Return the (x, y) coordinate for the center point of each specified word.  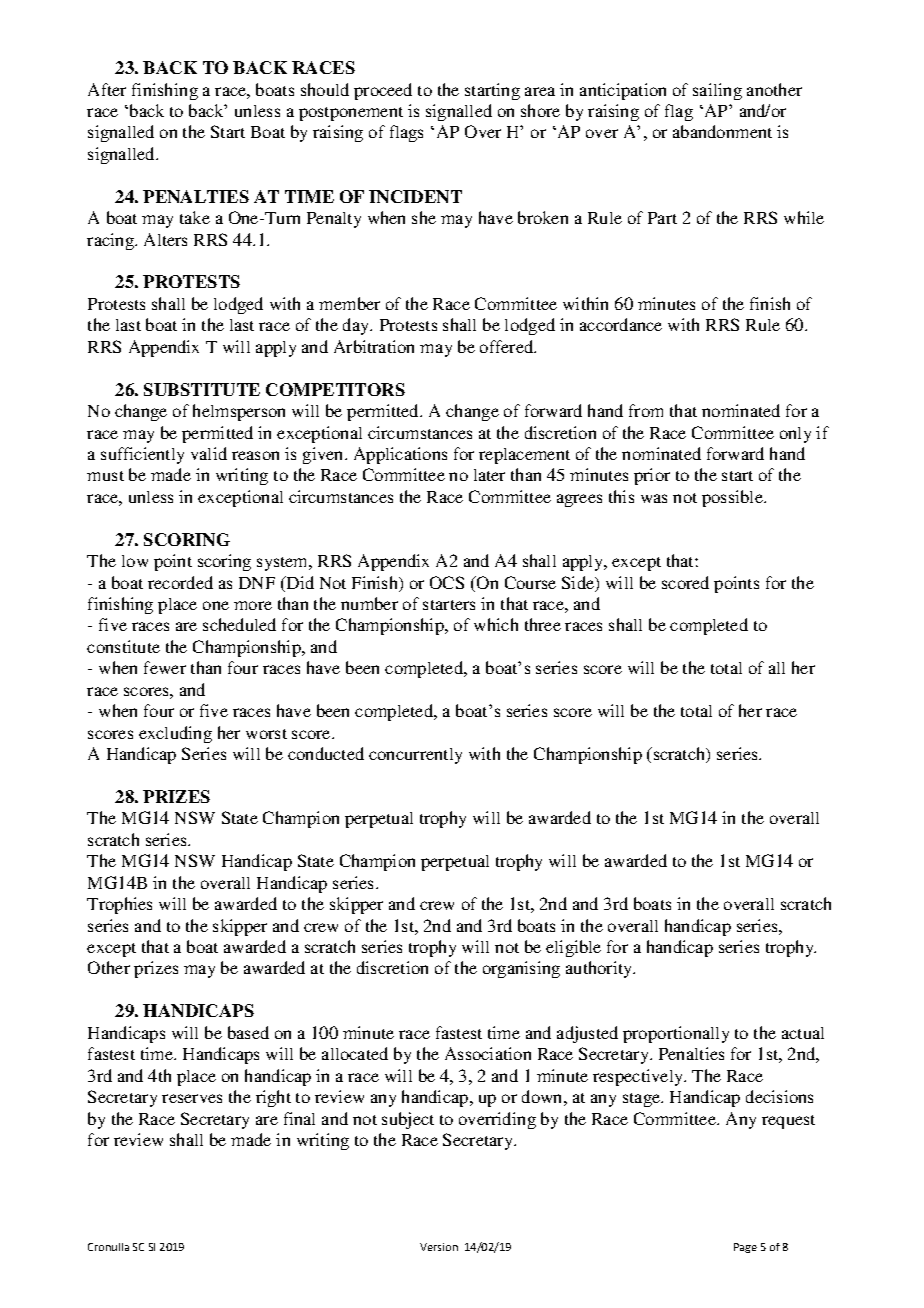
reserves (192, 1098)
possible (734, 498)
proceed (383, 91)
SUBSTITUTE (202, 389)
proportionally (676, 1034)
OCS (447, 582)
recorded (180, 582)
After (107, 89)
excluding (175, 734)
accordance (621, 324)
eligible (573, 948)
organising (521, 969)
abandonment (722, 131)
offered (508, 346)
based (248, 1032)
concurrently (415, 756)
